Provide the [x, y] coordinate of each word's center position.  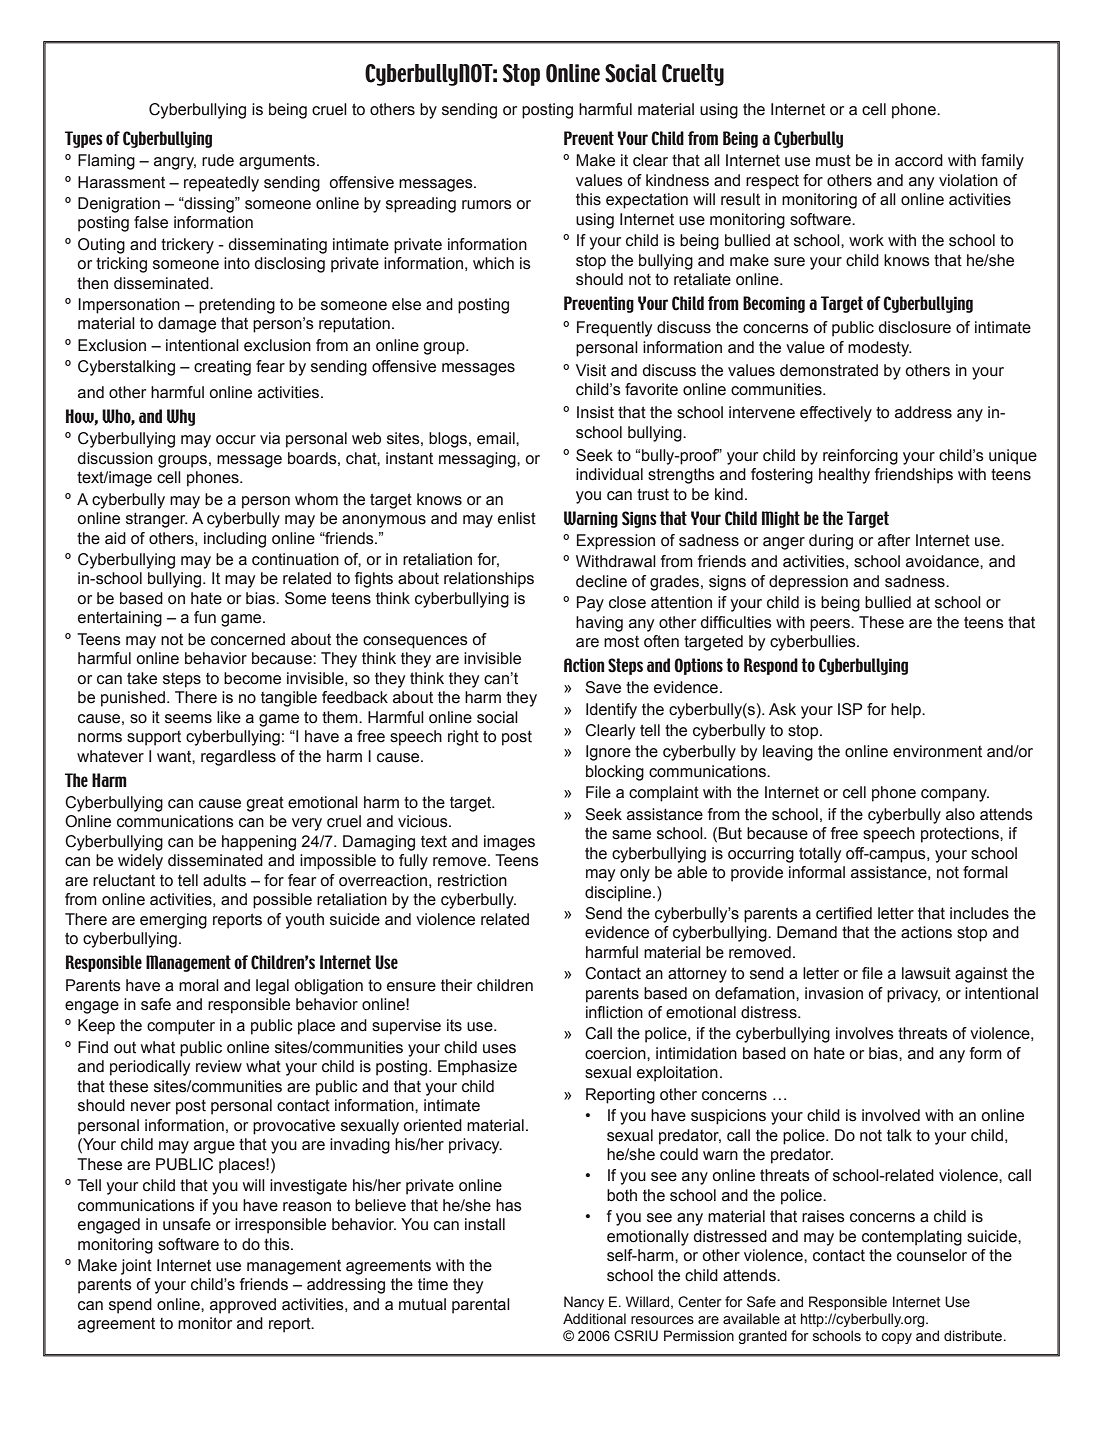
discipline [619, 894]
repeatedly [221, 184]
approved [243, 1306]
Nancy [584, 1303]
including [235, 540]
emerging [173, 921]
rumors [487, 205]
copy [897, 1338]
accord [919, 160]
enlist [517, 518]
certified [844, 913]
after [894, 540]
